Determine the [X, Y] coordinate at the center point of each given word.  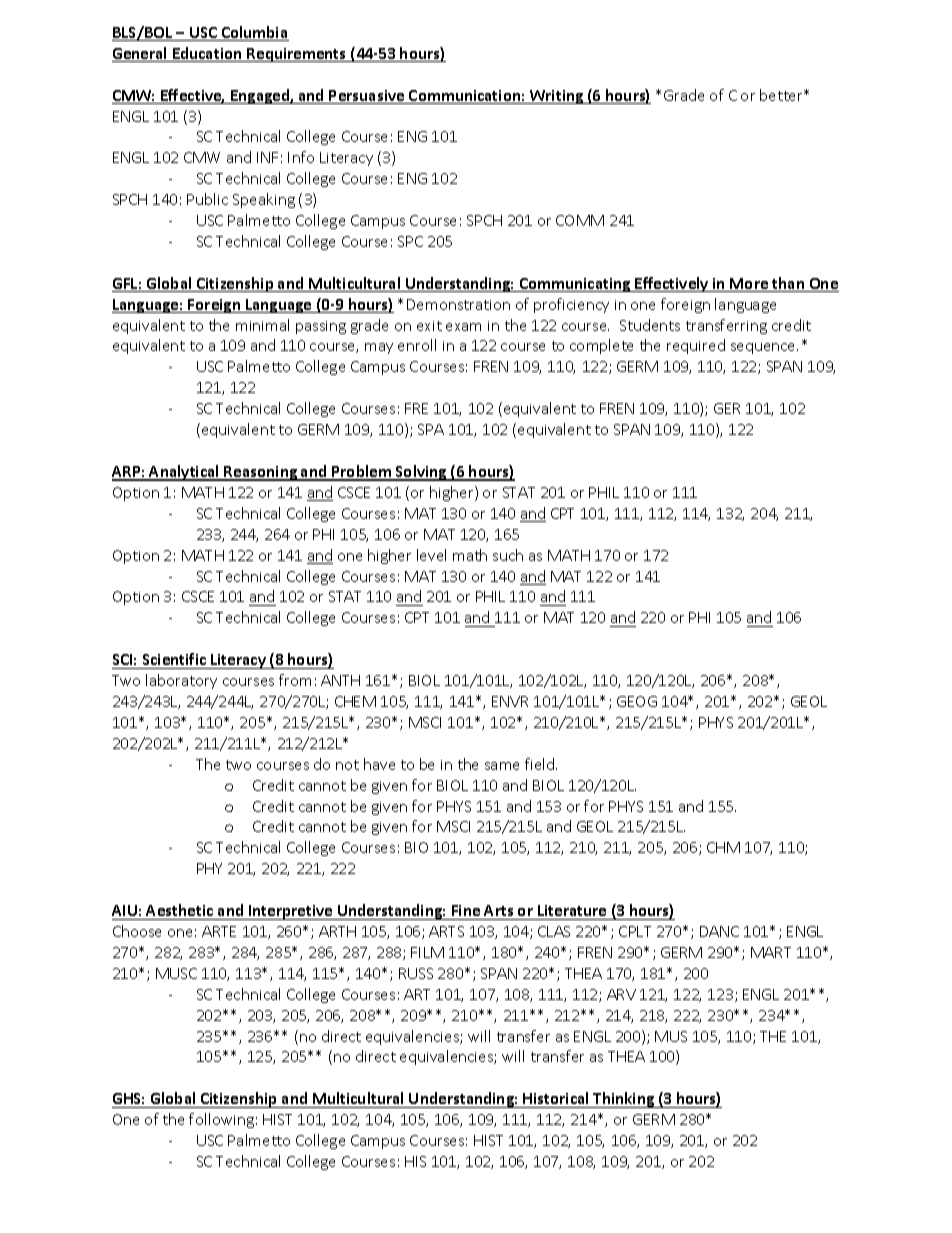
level [431, 555]
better [783, 95]
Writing [557, 97]
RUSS [416, 973]
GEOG [637, 701]
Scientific [174, 659]
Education [207, 54]
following [221, 1120]
